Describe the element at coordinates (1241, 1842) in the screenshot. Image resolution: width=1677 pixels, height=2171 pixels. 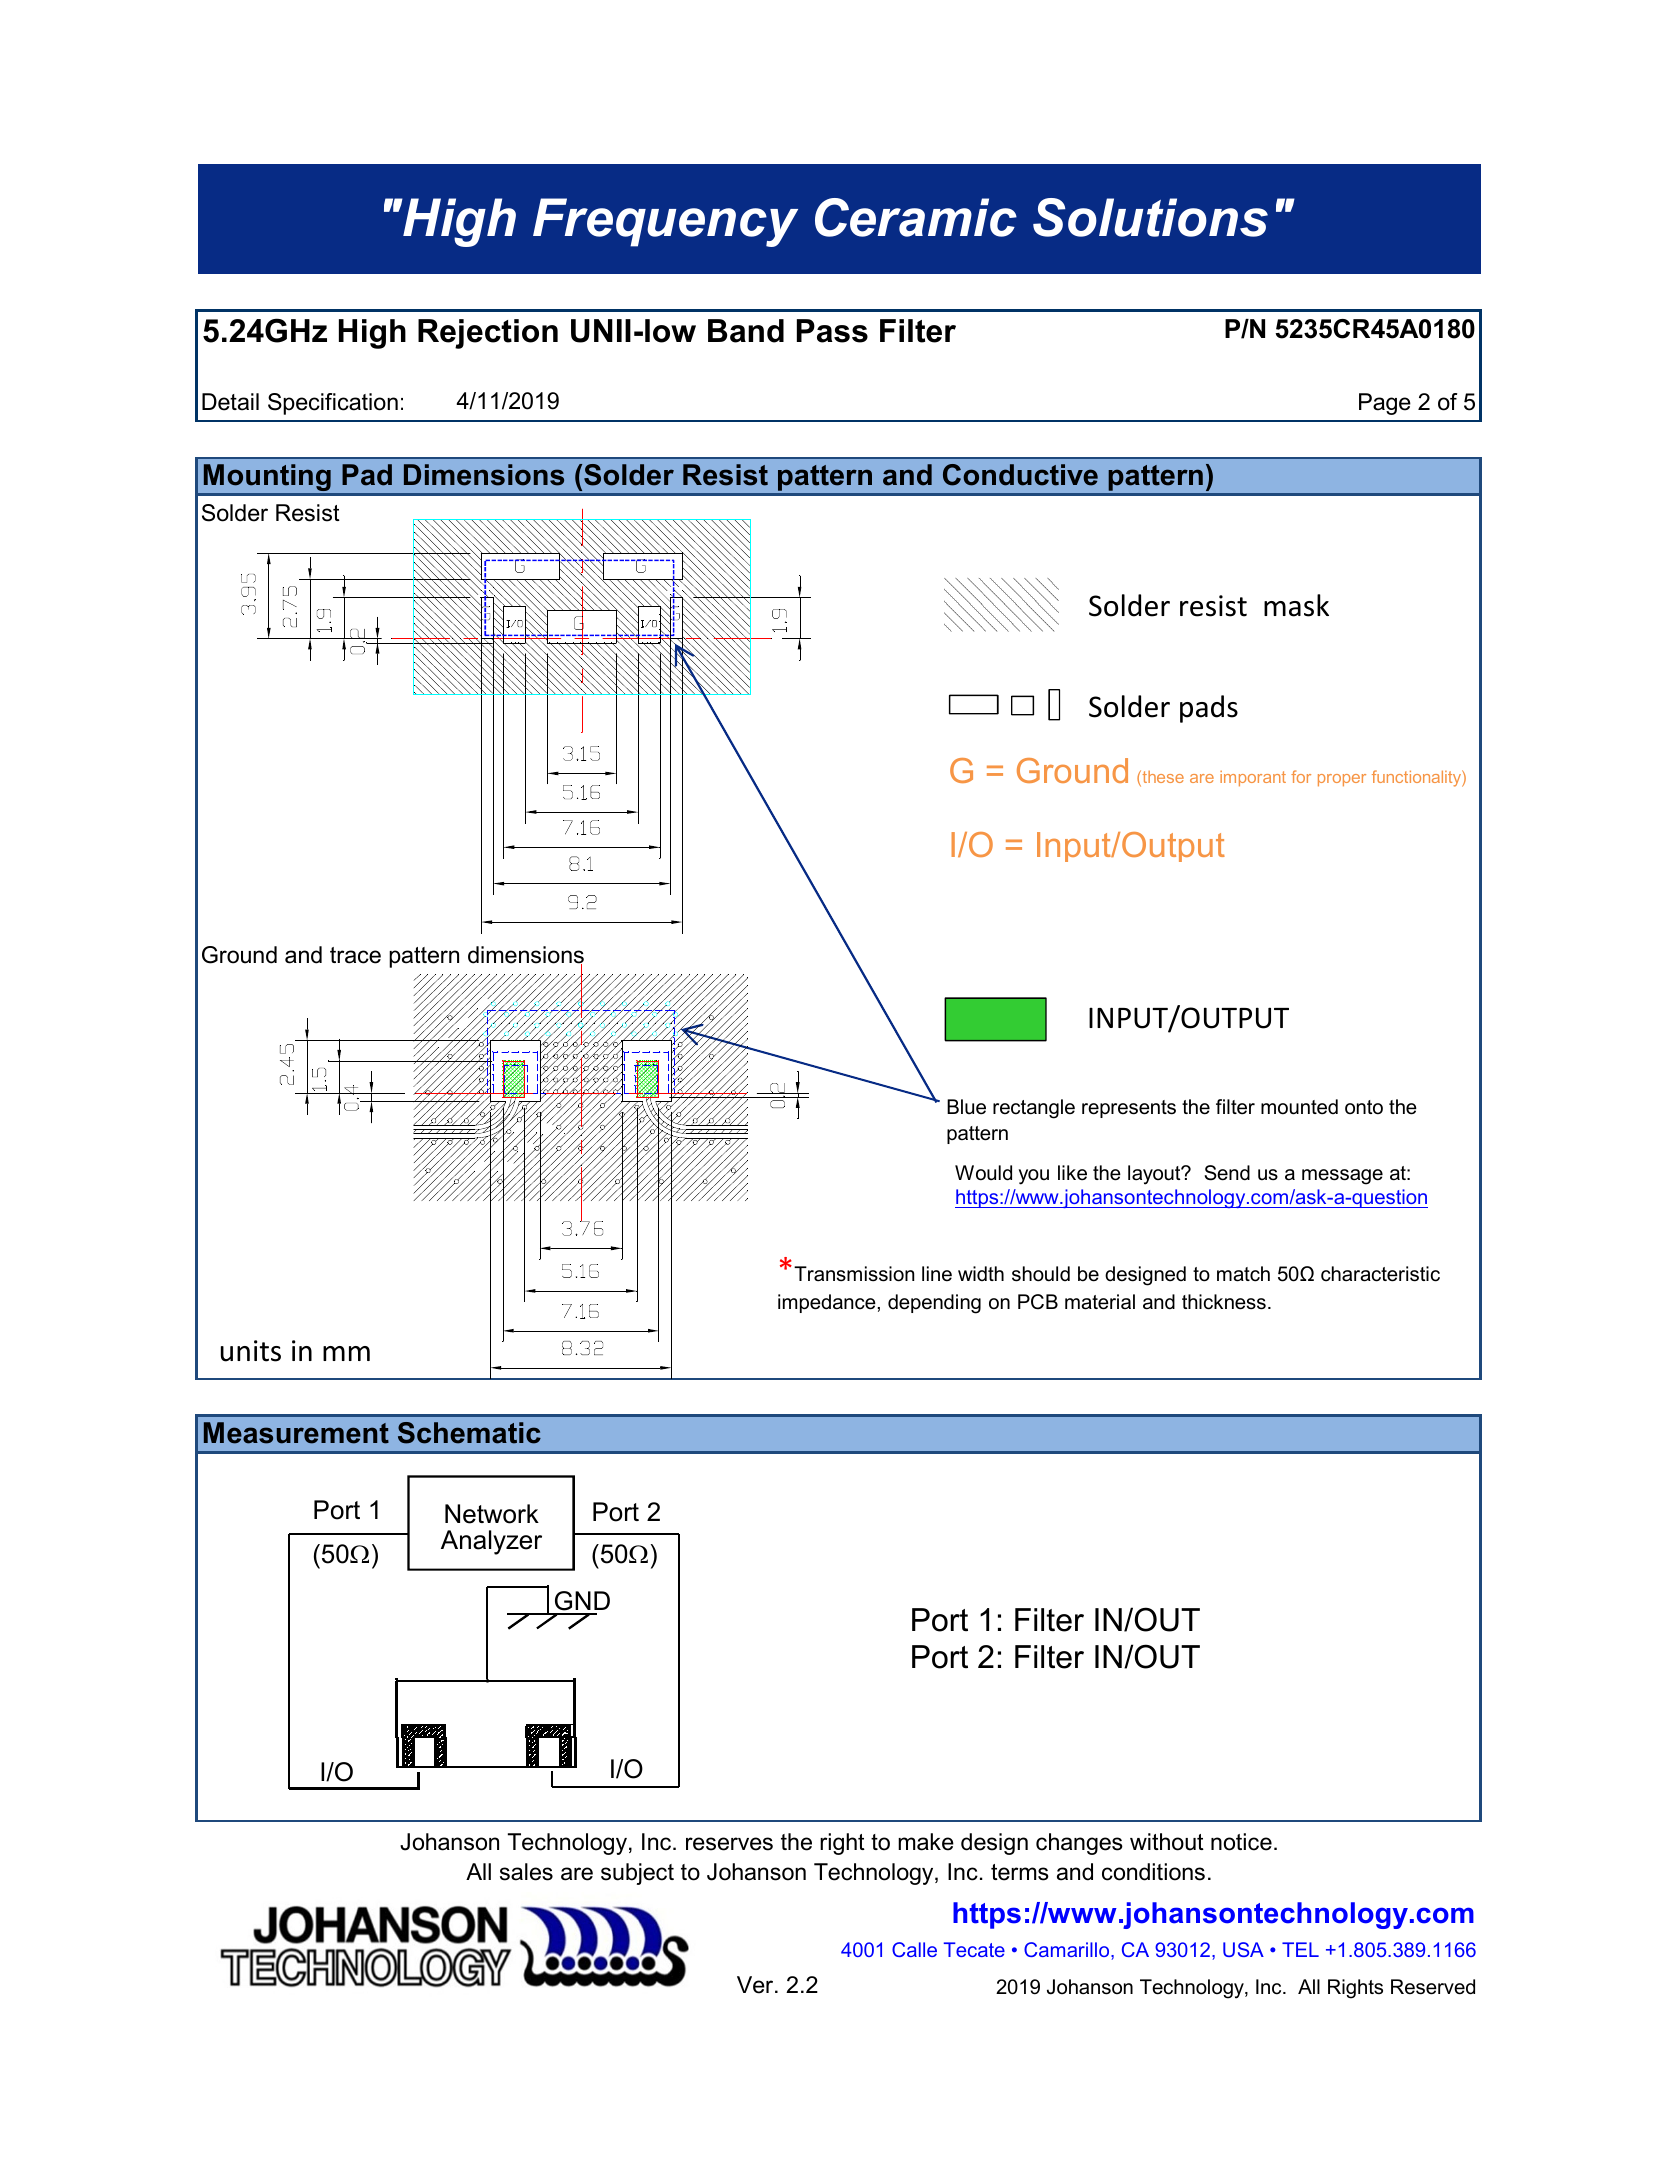
I see `notice` at that location.
